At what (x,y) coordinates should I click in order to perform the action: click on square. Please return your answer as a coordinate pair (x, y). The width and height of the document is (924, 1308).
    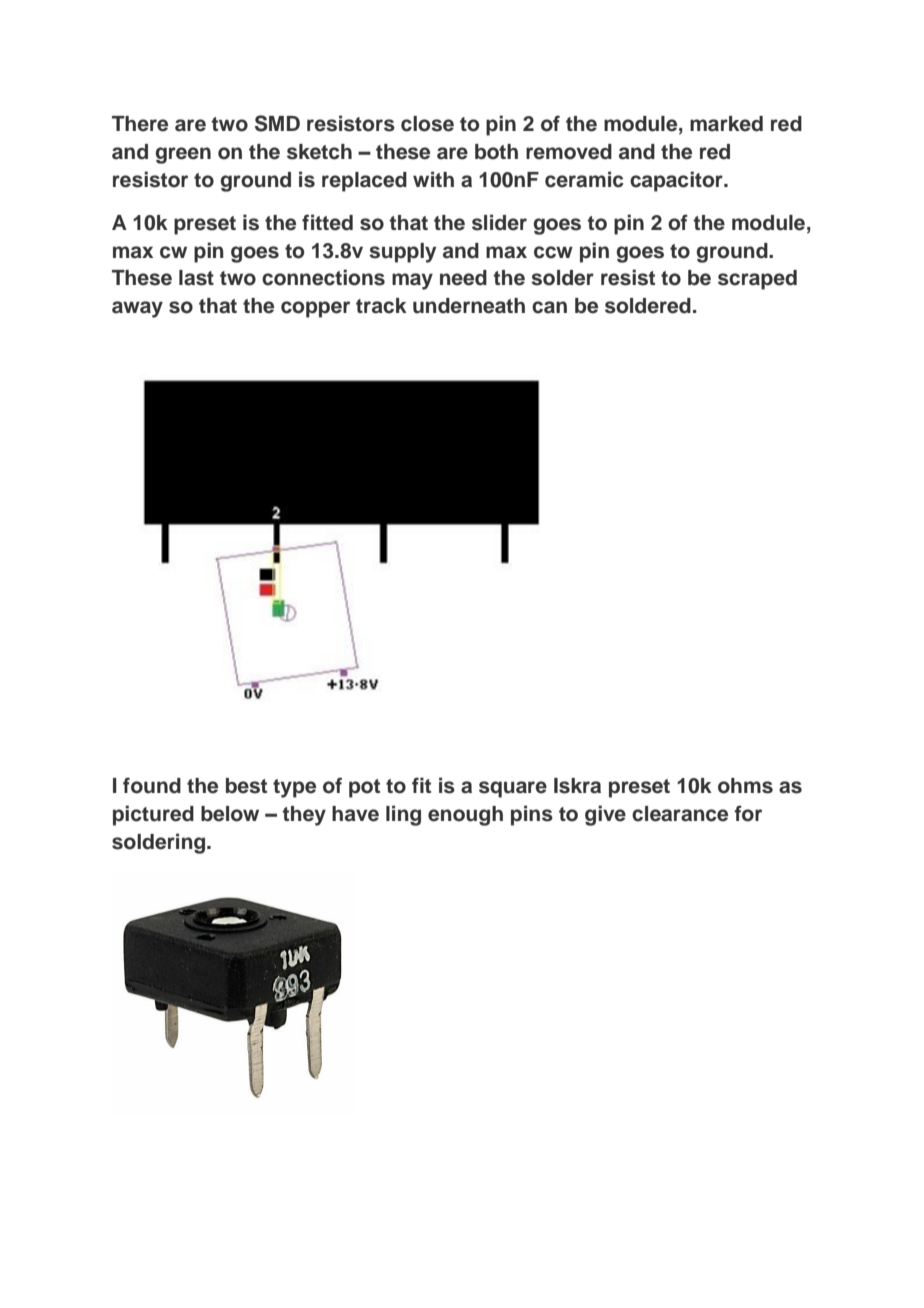
    Looking at the image, I should click on (513, 789).
